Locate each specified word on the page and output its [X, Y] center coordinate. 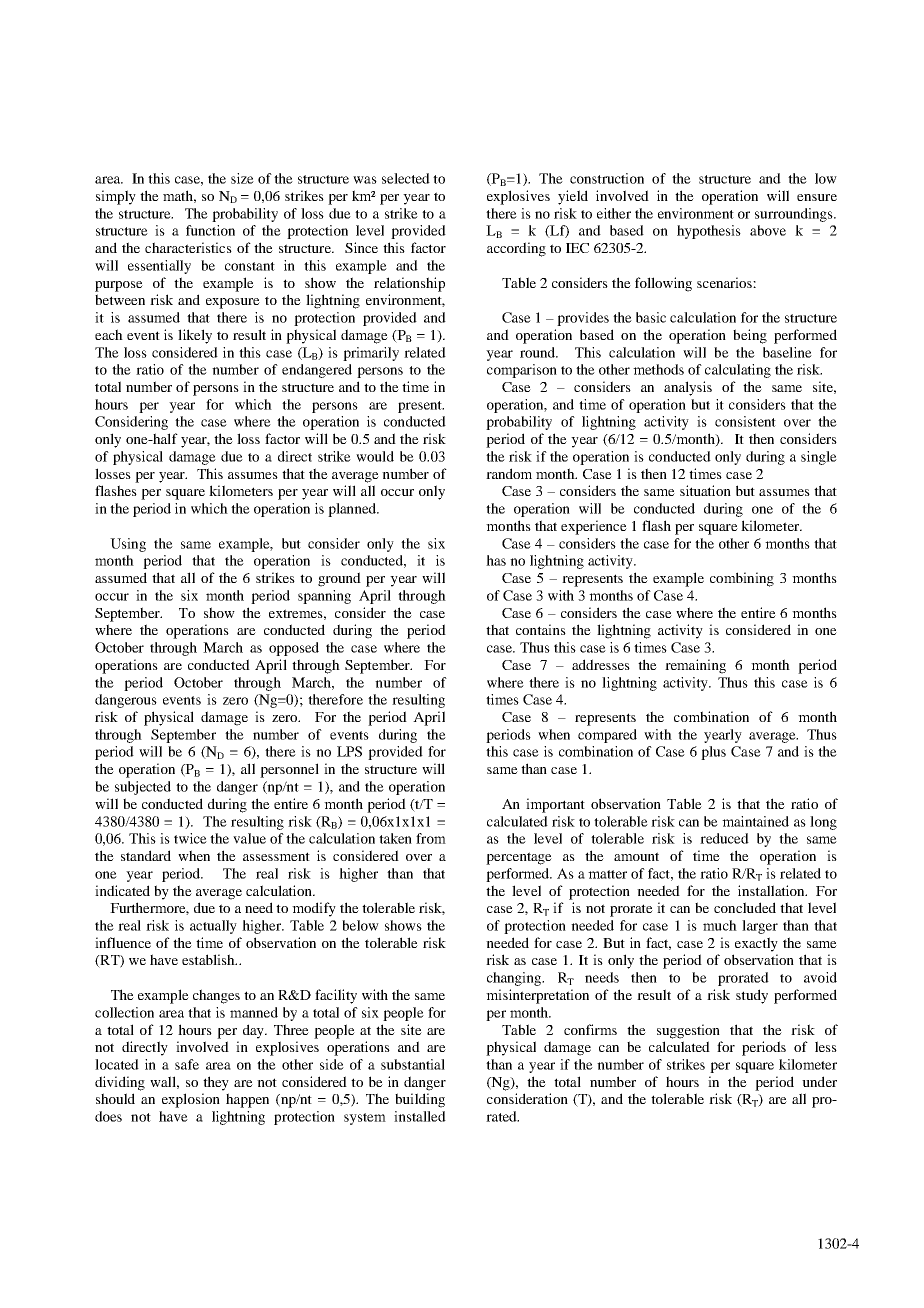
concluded [745, 907]
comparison [522, 371]
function [210, 230]
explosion [191, 1100]
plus [713, 753]
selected [406, 178]
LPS [349, 751]
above [768, 230]
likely [195, 336]
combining [742, 579]
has [496, 560]
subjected [143, 788]
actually [213, 927]
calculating [738, 371]
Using [128, 545]
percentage [519, 858]
